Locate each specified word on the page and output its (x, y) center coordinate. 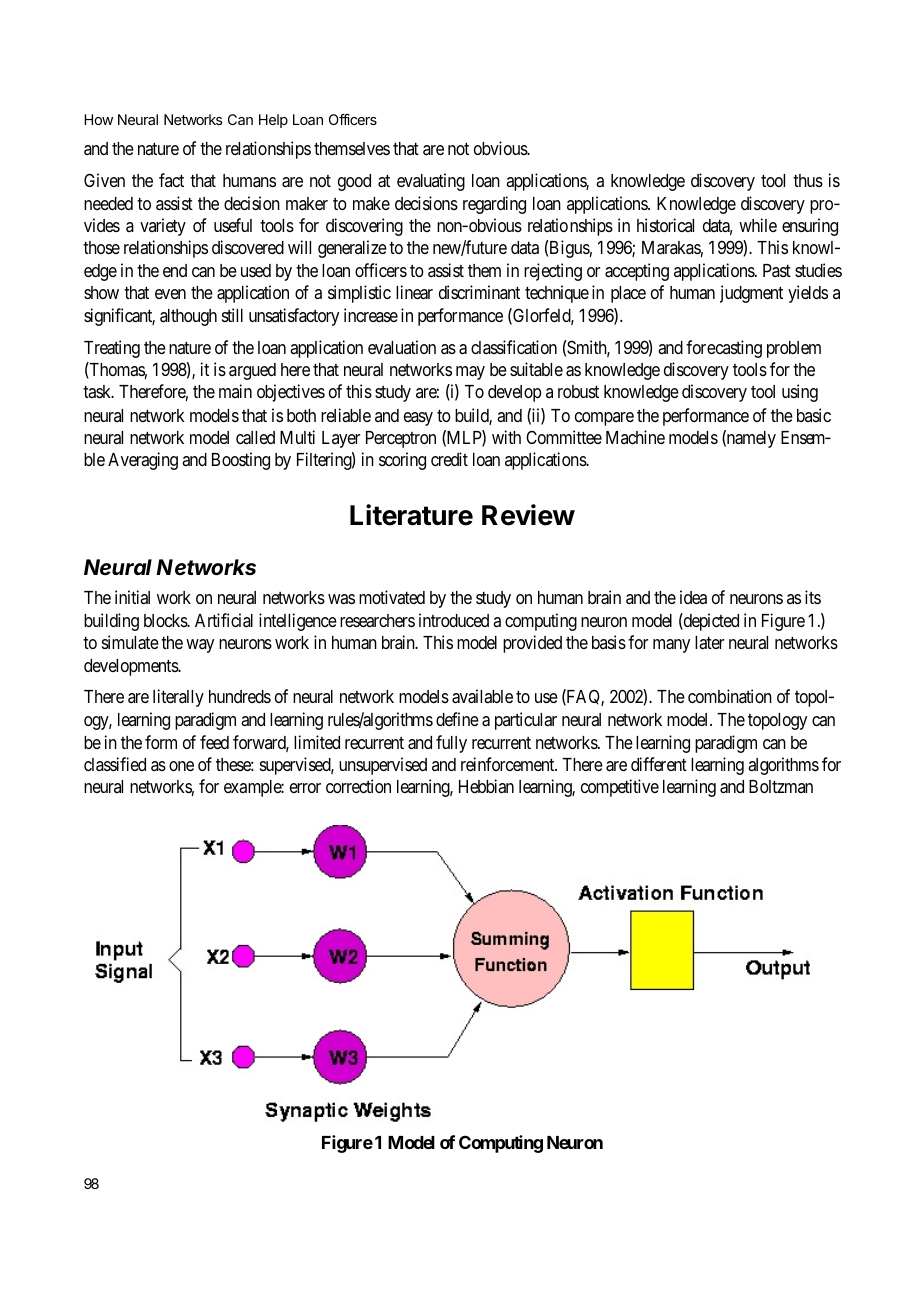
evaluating (431, 182)
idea (693, 597)
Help (273, 121)
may (470, 373)
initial (132, 597)
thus (808, 180)
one (181, 766)
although (188, 317)
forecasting (724, 349)
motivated (392, 597)
